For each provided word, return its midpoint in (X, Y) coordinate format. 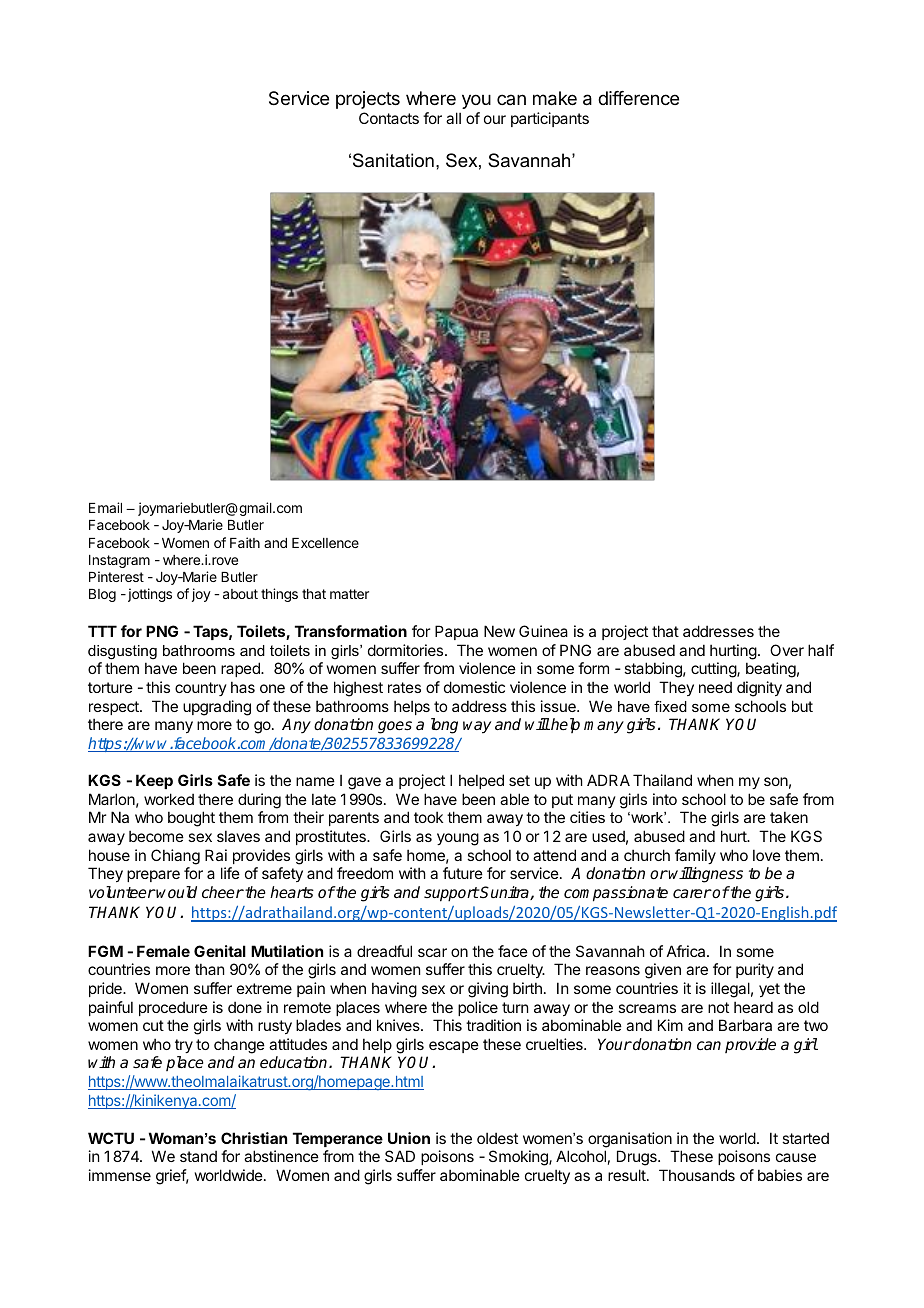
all (453, 118)
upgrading (217, 708)
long (444, 726)
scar (432, 952)
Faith (245, 542)
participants (550, 119)
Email (105, 507)
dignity (759, 689)
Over (787, 650)
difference (638, 98)
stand (198, 1156)
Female (163, 951)
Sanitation (393, 160)
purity (755, 970)
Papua (456, 632)
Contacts (389, 118)
